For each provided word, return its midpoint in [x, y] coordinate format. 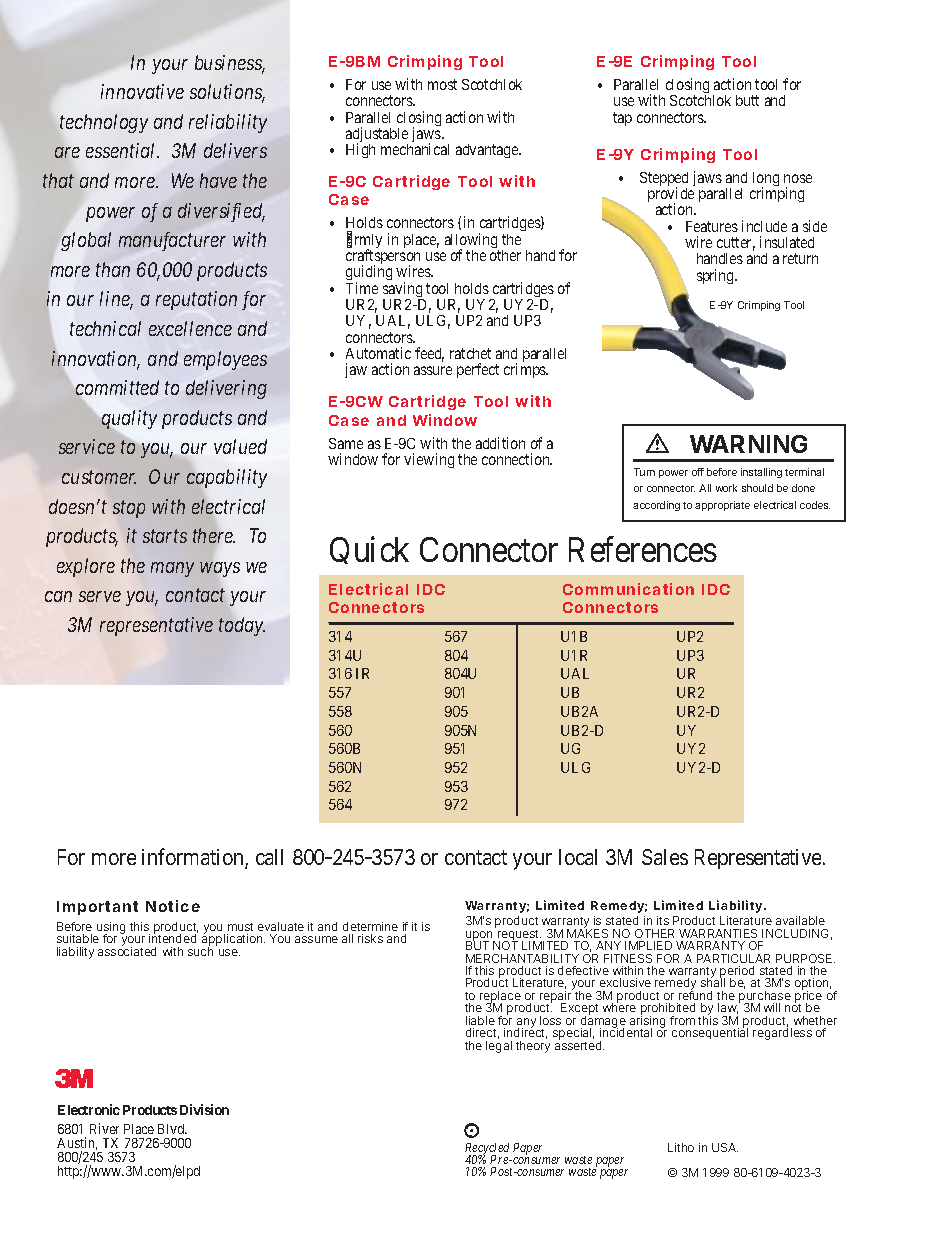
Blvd [172, 1129]
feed [429, 354]
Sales [665, 857]
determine [370, 926]
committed [117, 387]
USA [725, 1147]
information [194, 858]
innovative [142, 91]
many [172, 569]
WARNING [748, 444]
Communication [628, 589]
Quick [369, 550]
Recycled [487, 1150]
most [442, 84]
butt [747, 100]
